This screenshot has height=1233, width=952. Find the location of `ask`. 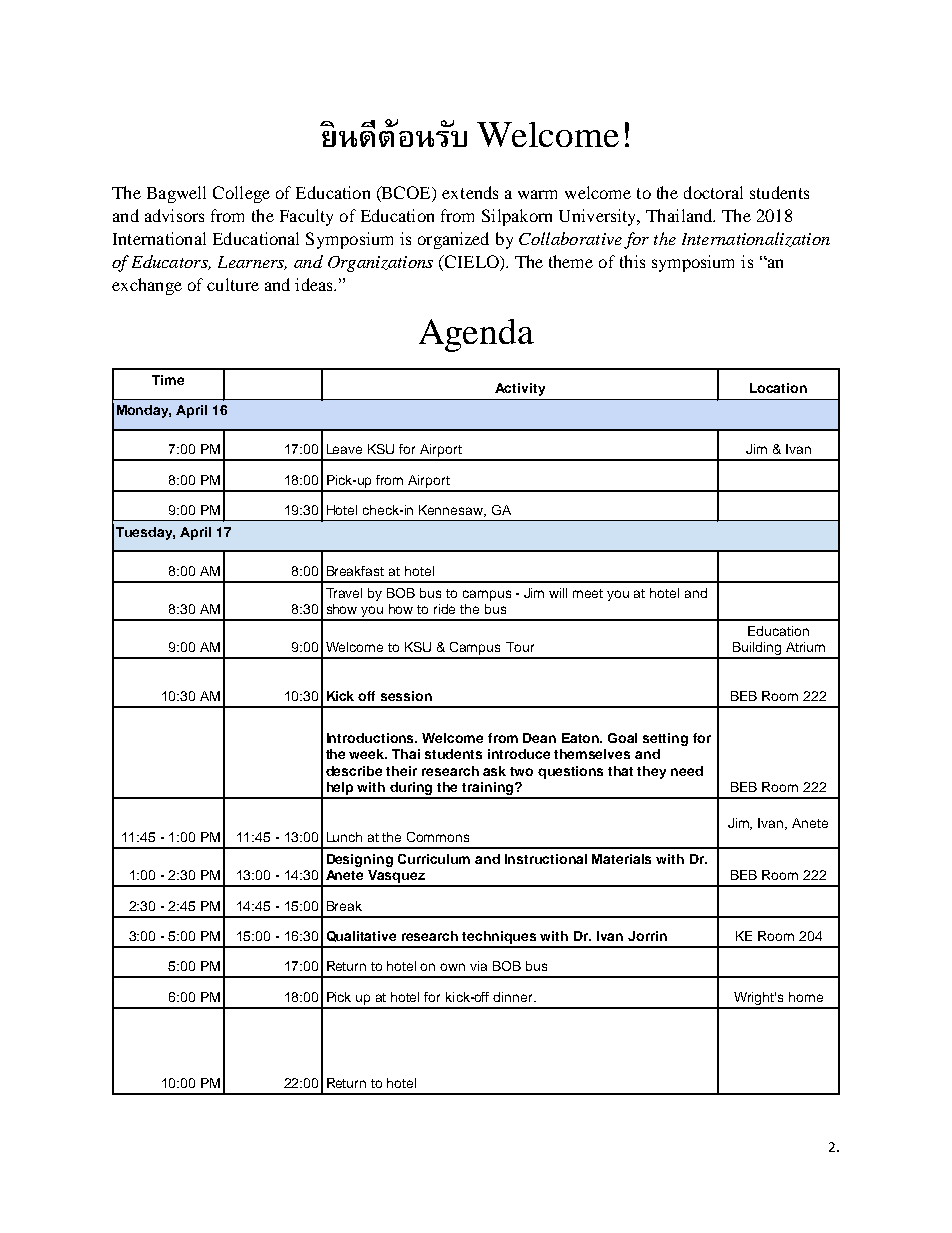

ask is located at coordinates (494, 771).
